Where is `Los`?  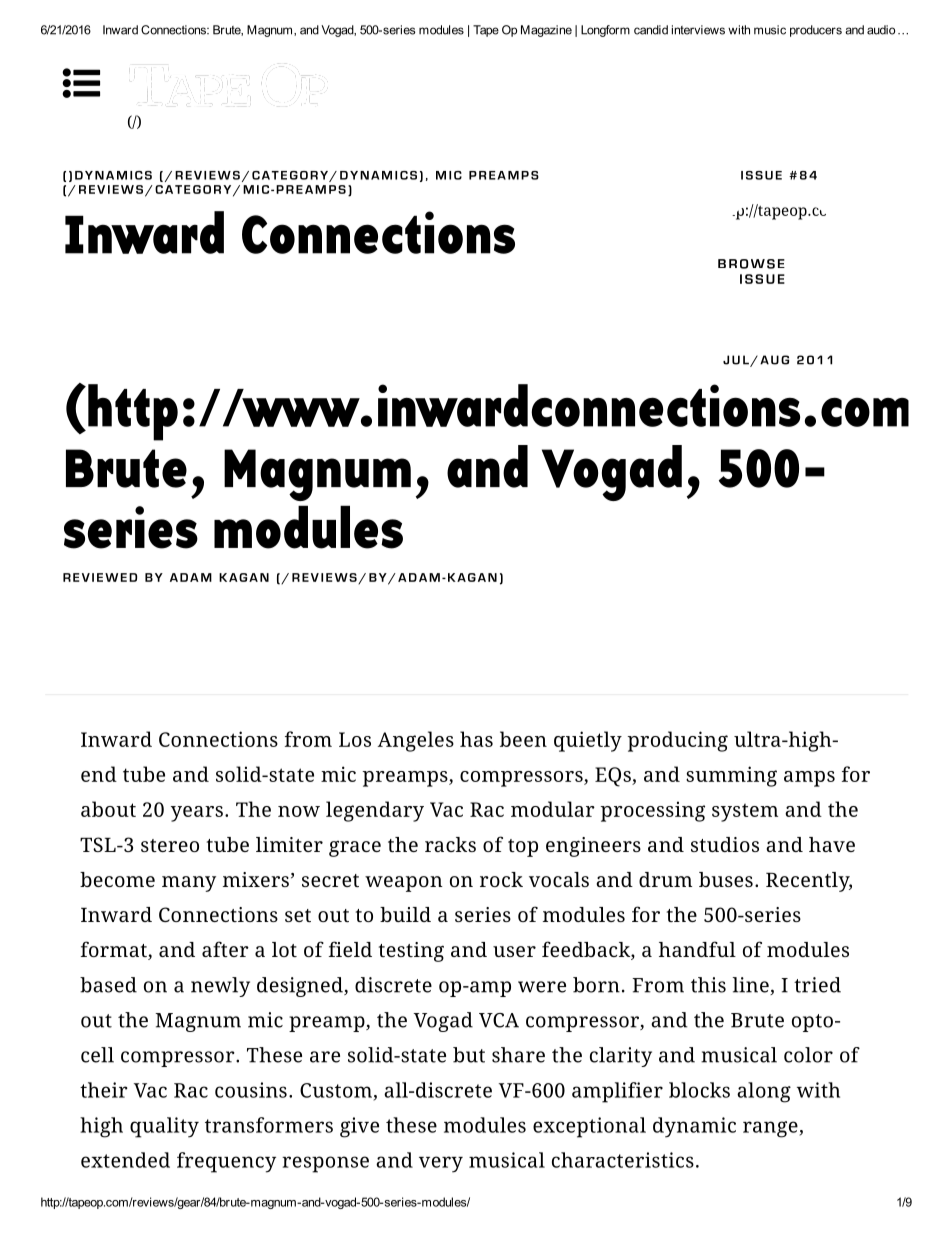 Los is located at coordinates (355, 739).
